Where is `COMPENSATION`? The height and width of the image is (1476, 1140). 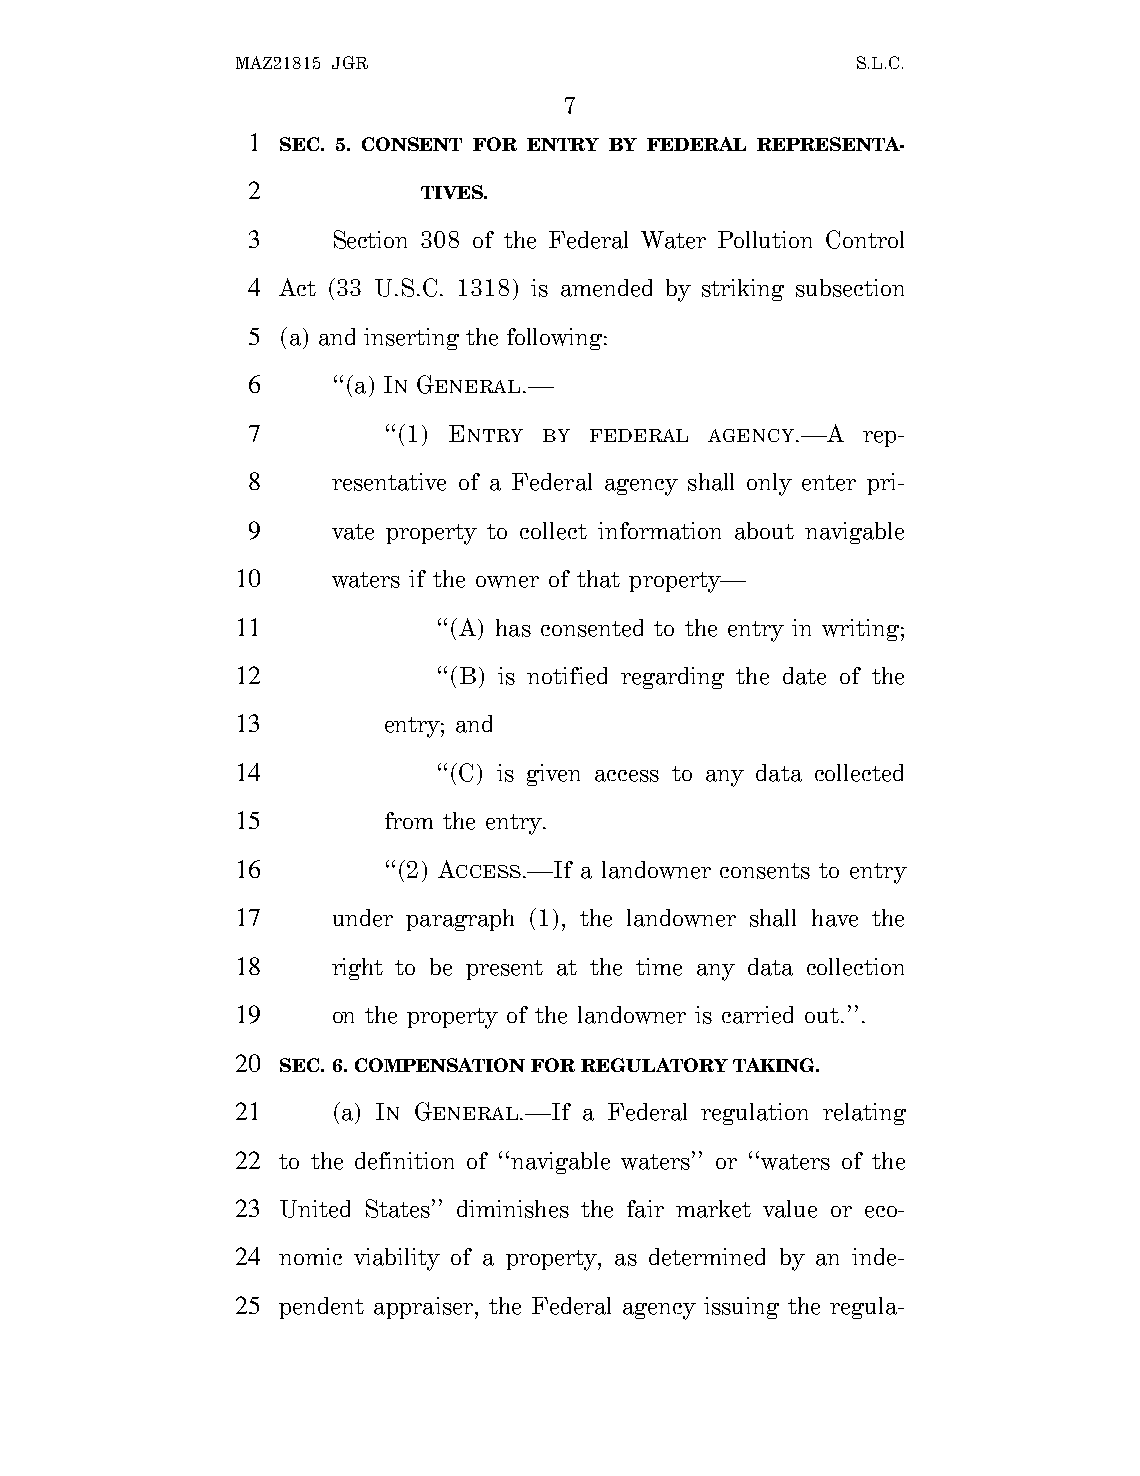
COMPENSATION is located at coordinates (440, 1065).
